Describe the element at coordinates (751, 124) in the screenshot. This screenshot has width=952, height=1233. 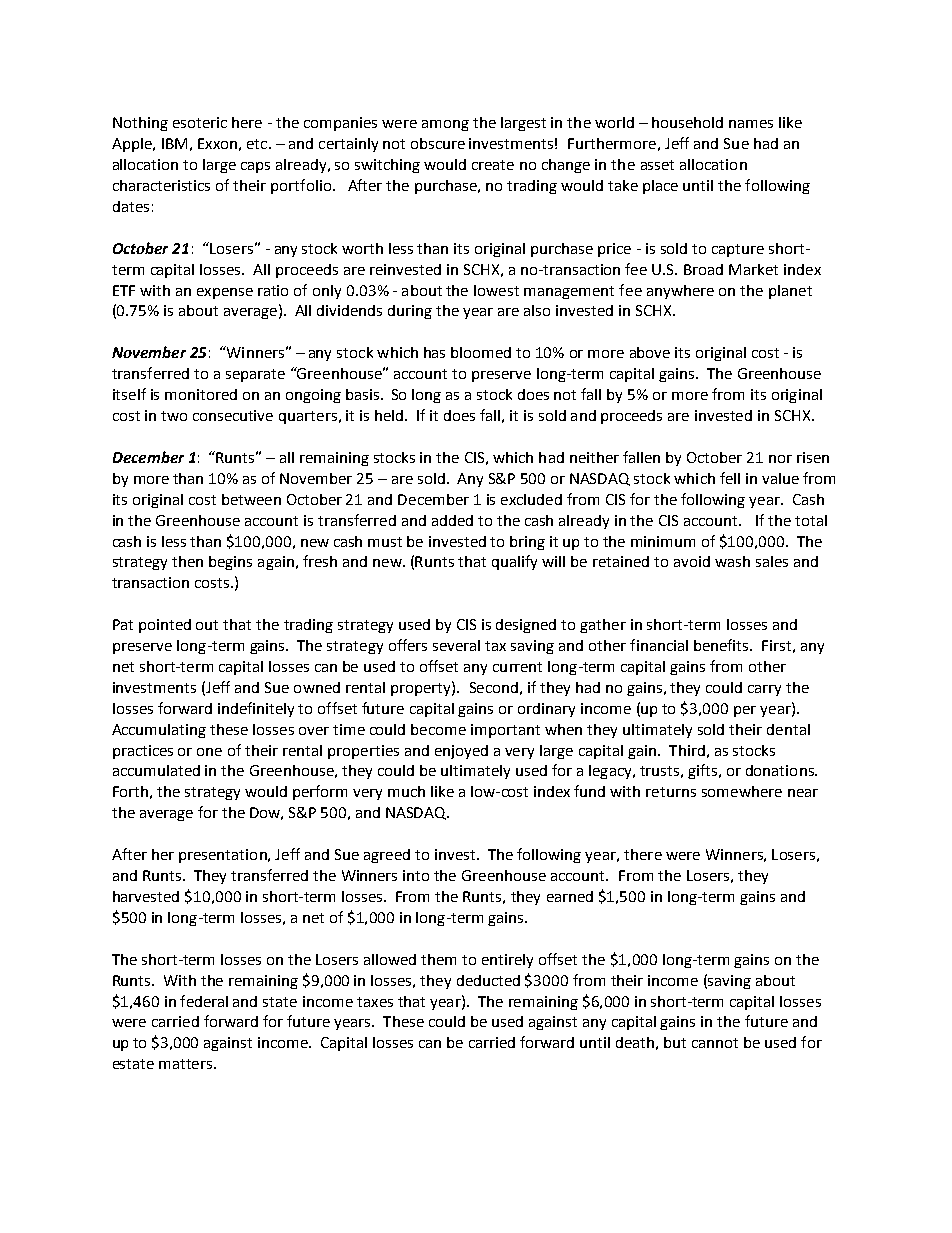
I see `names` at that location.
